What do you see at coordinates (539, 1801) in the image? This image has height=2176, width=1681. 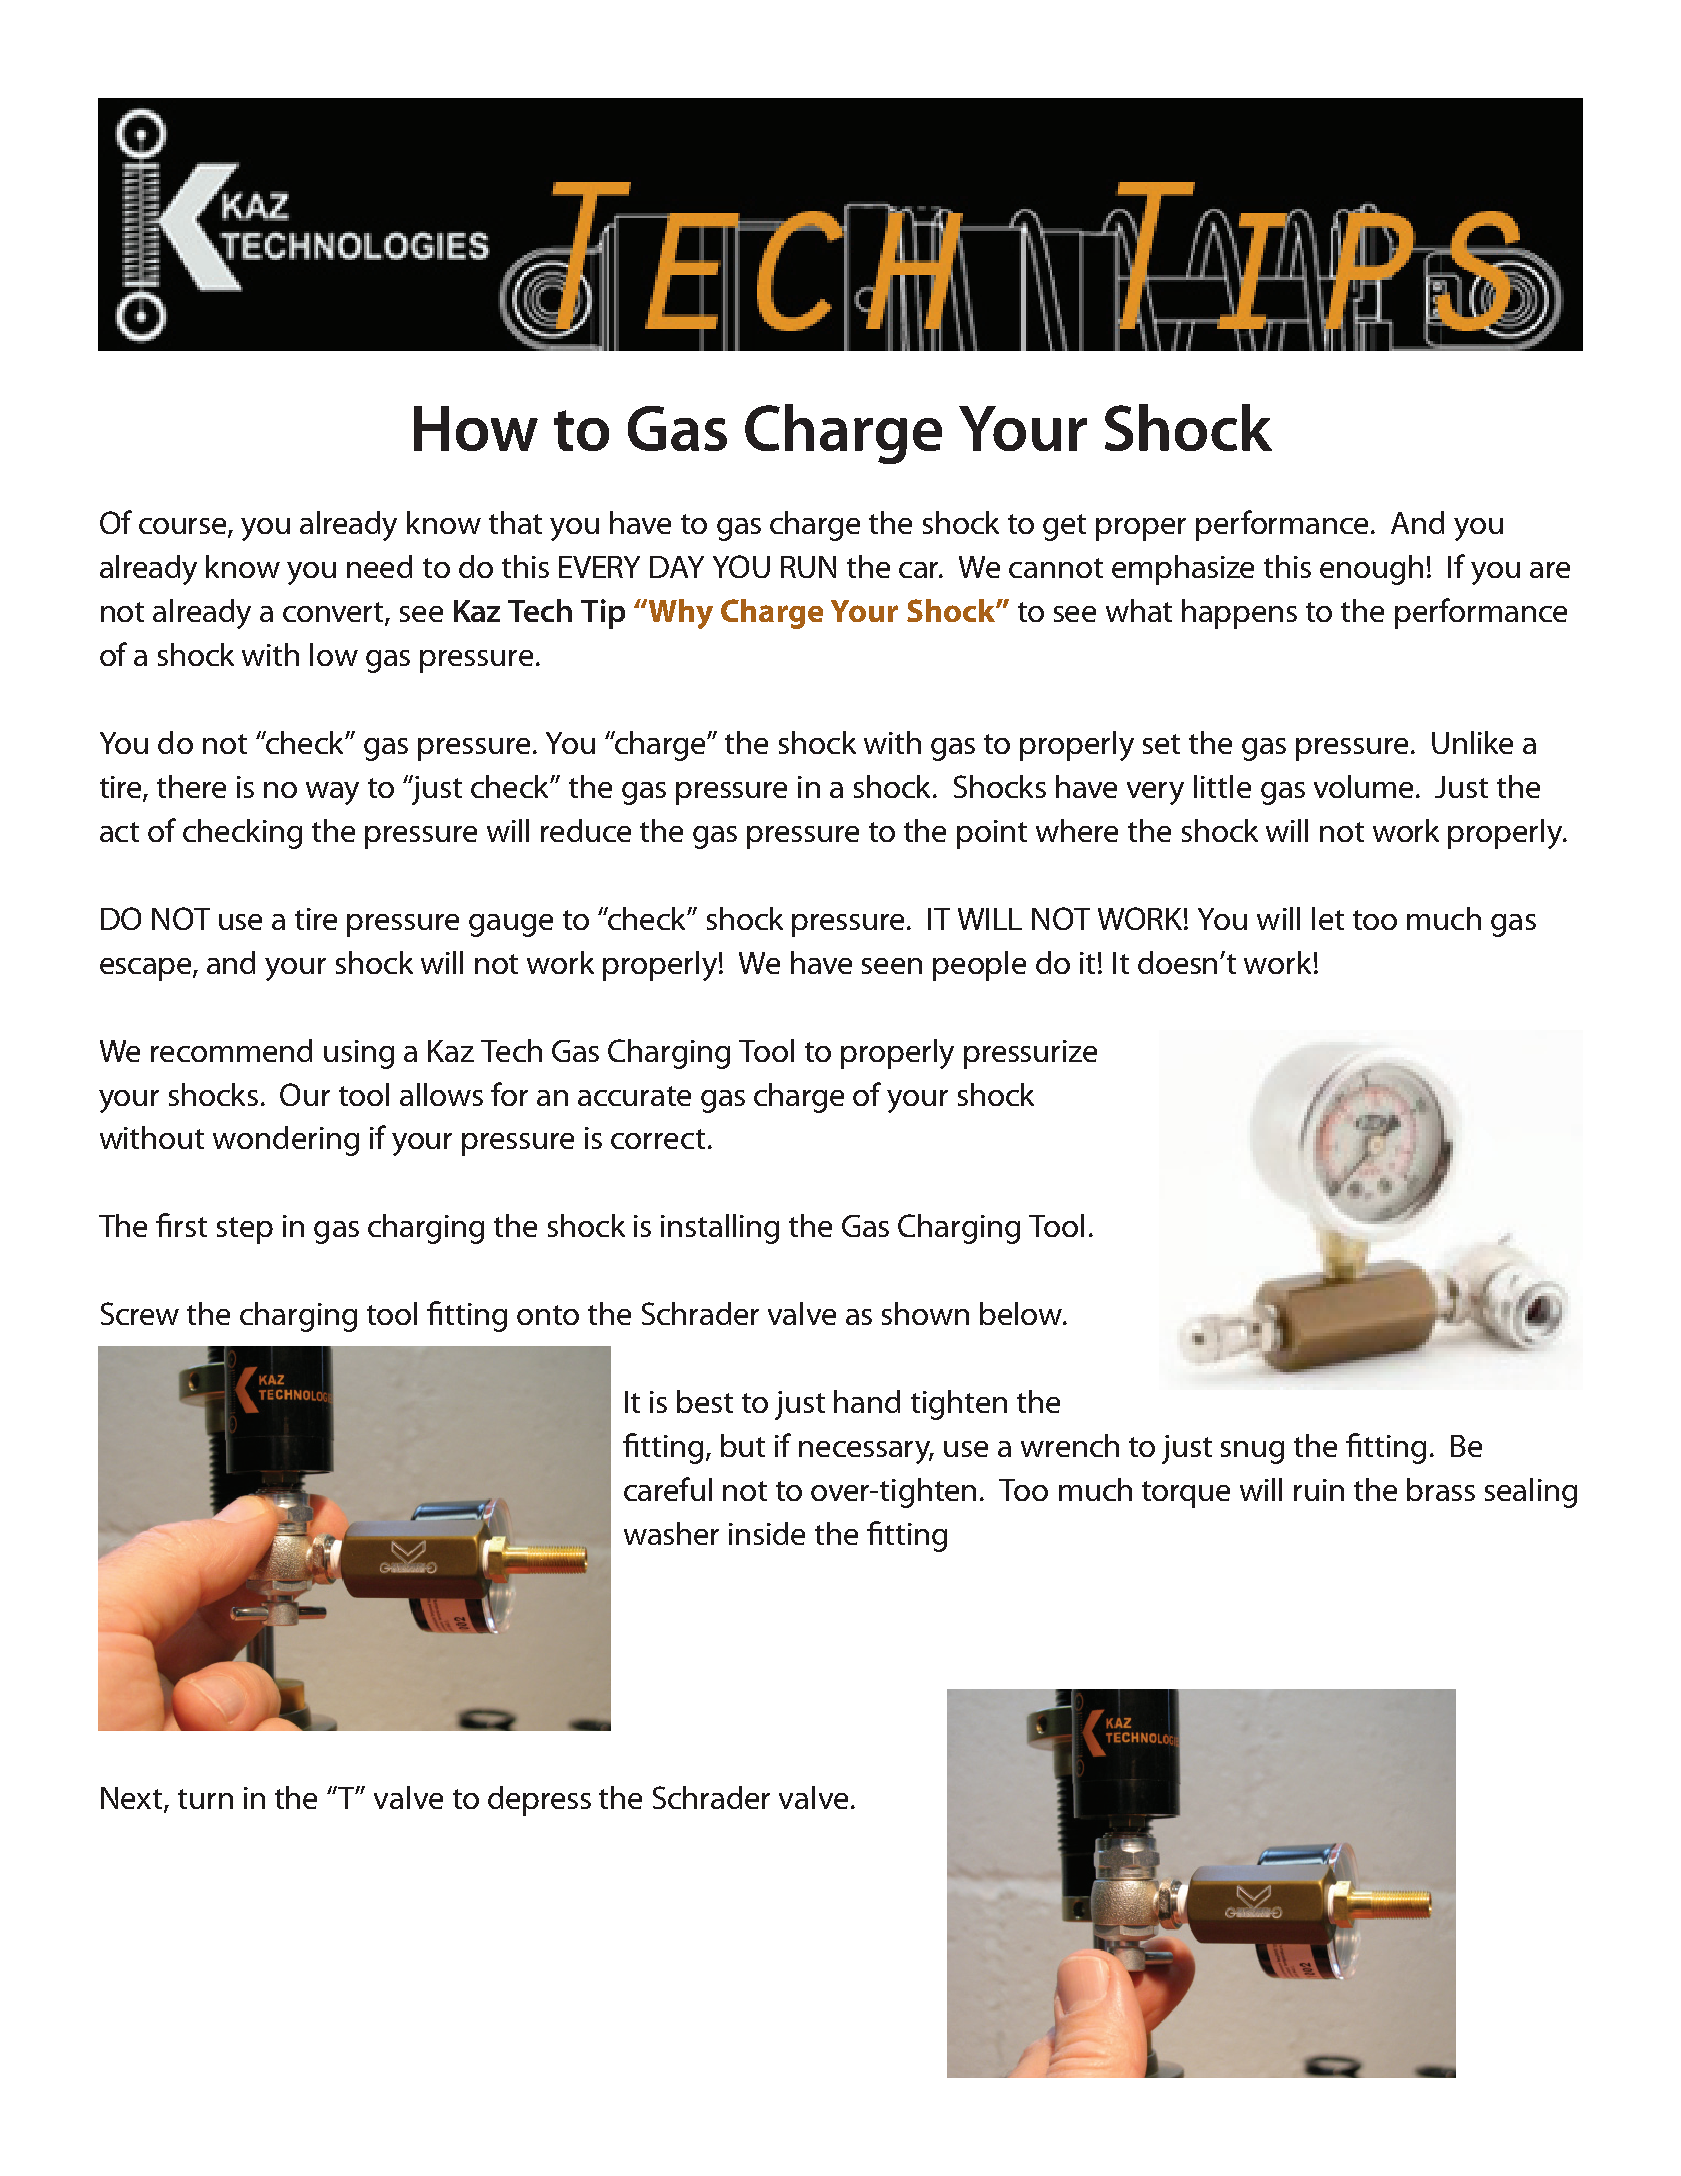 I see `depress` at bounding box center [539, 1801].
